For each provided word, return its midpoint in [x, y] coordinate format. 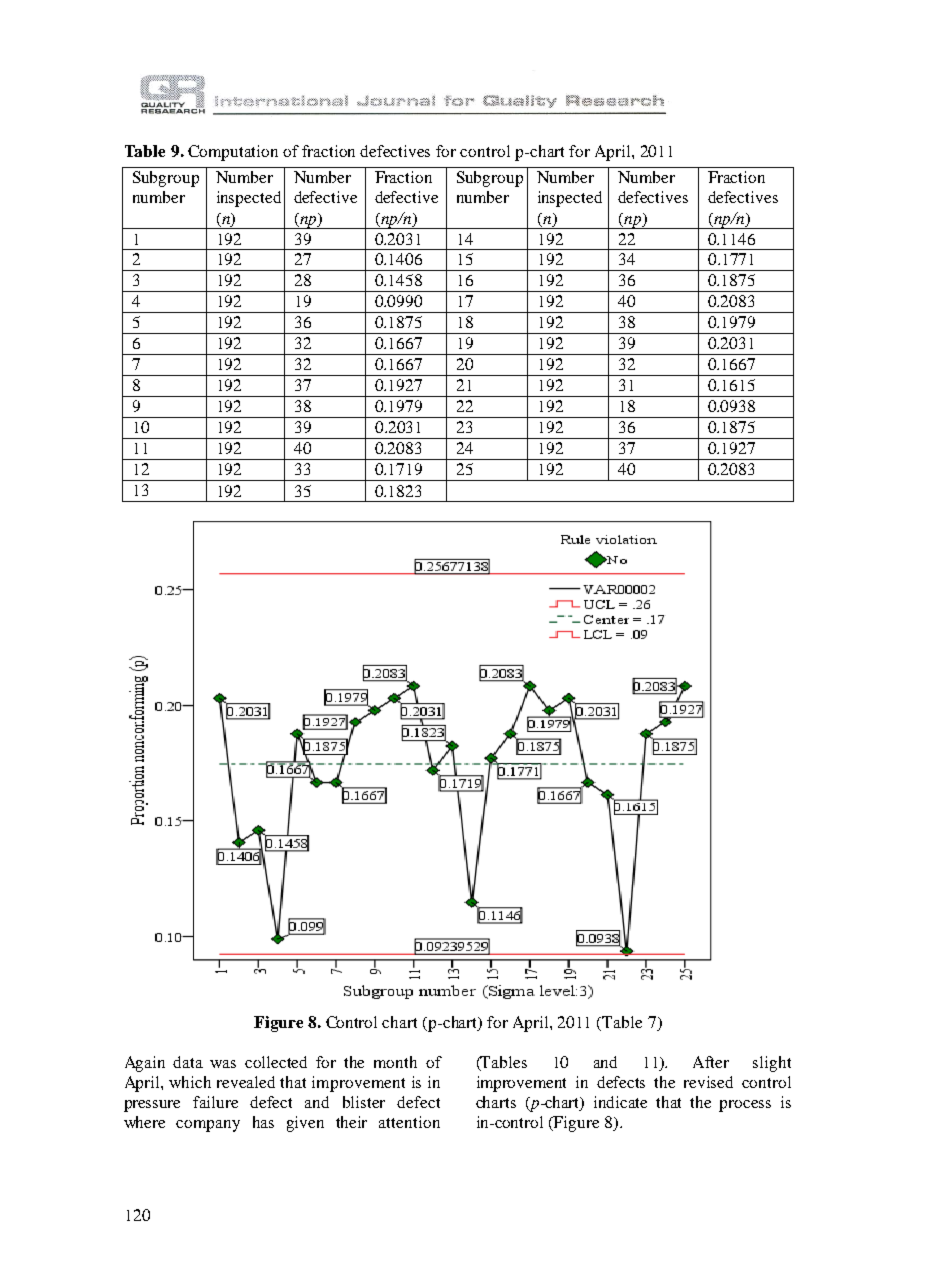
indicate [620, 1102]
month [395, 1062]
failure [215, 1102]
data [188, 1062]
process [745, 1106]
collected [276, 1062]
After [711, 1062]
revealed [246, 1082]
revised [708, 1082]
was [223, 1064]
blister [364, 1102]
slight [772, 1064]
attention [409, 1122]
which [190, 1082]
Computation [233, 153]
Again [145, 1064]
